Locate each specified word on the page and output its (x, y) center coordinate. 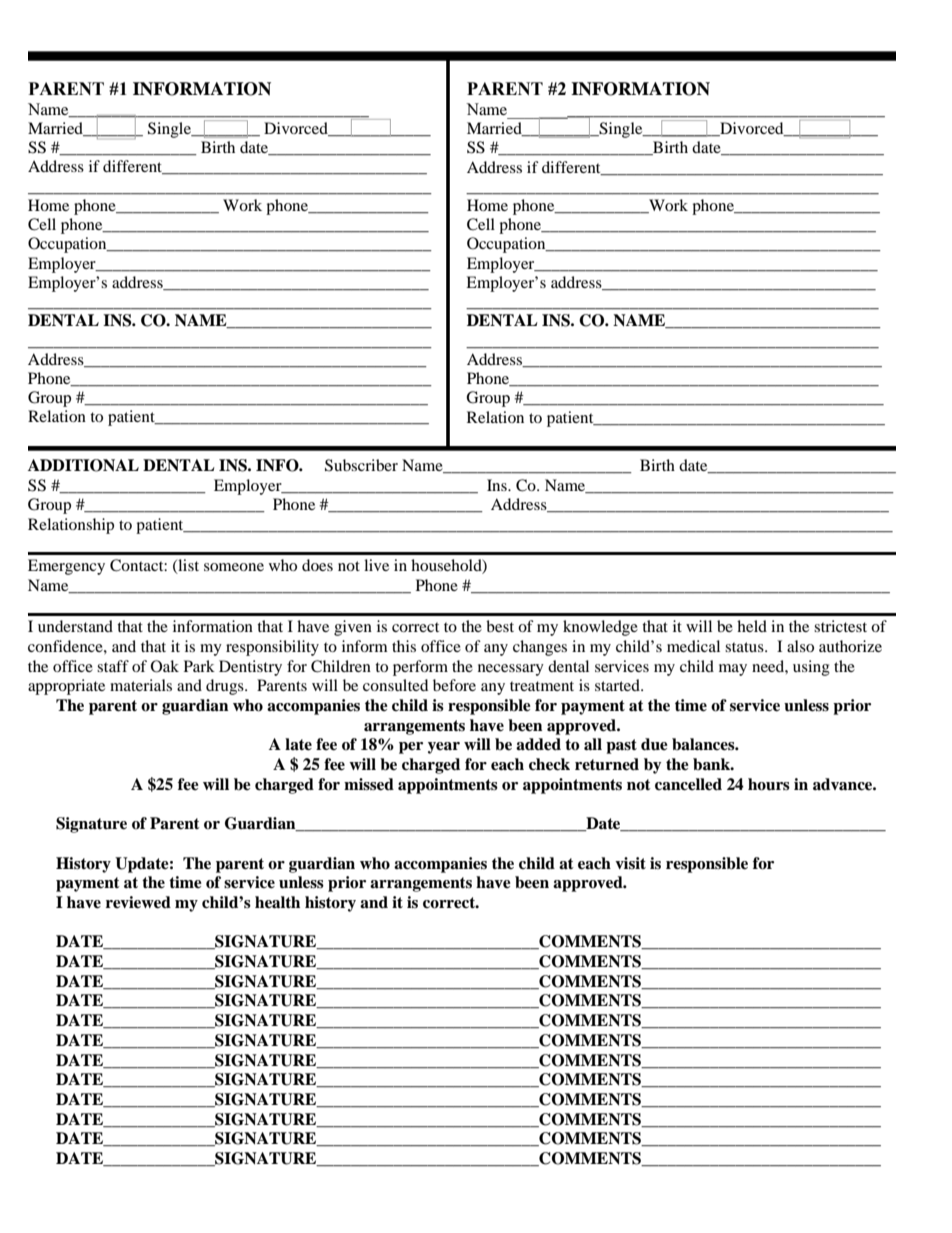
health (277, 902)
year (444, 748)
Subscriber (361, 465)
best (500, 626)
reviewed (138, 902)
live (376, 565)
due (654, 744)
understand (75, 626)
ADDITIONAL (83, 465)
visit (630, 863)
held (752, 626)
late (298, 744)
